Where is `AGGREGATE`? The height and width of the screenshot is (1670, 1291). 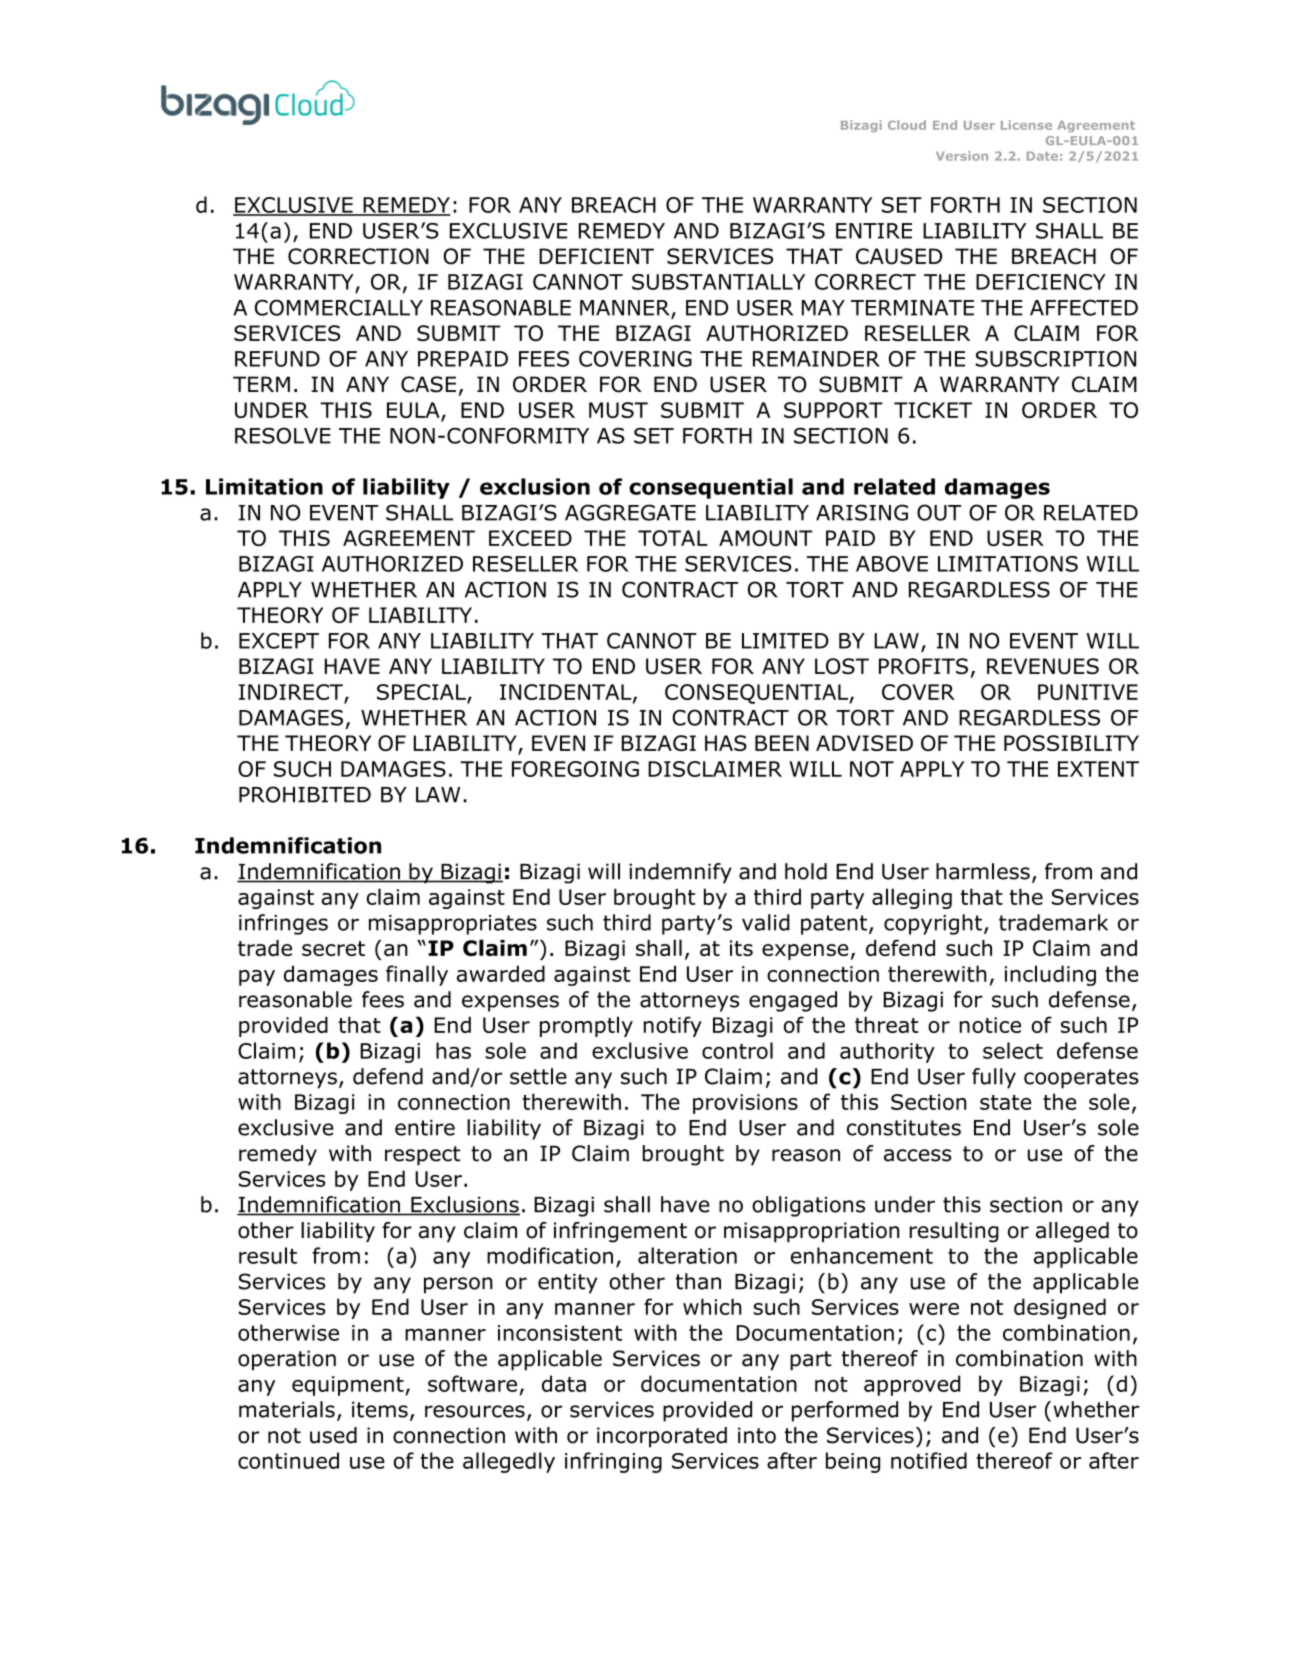
AGGREGATE is located at coordinates (630, 512).
